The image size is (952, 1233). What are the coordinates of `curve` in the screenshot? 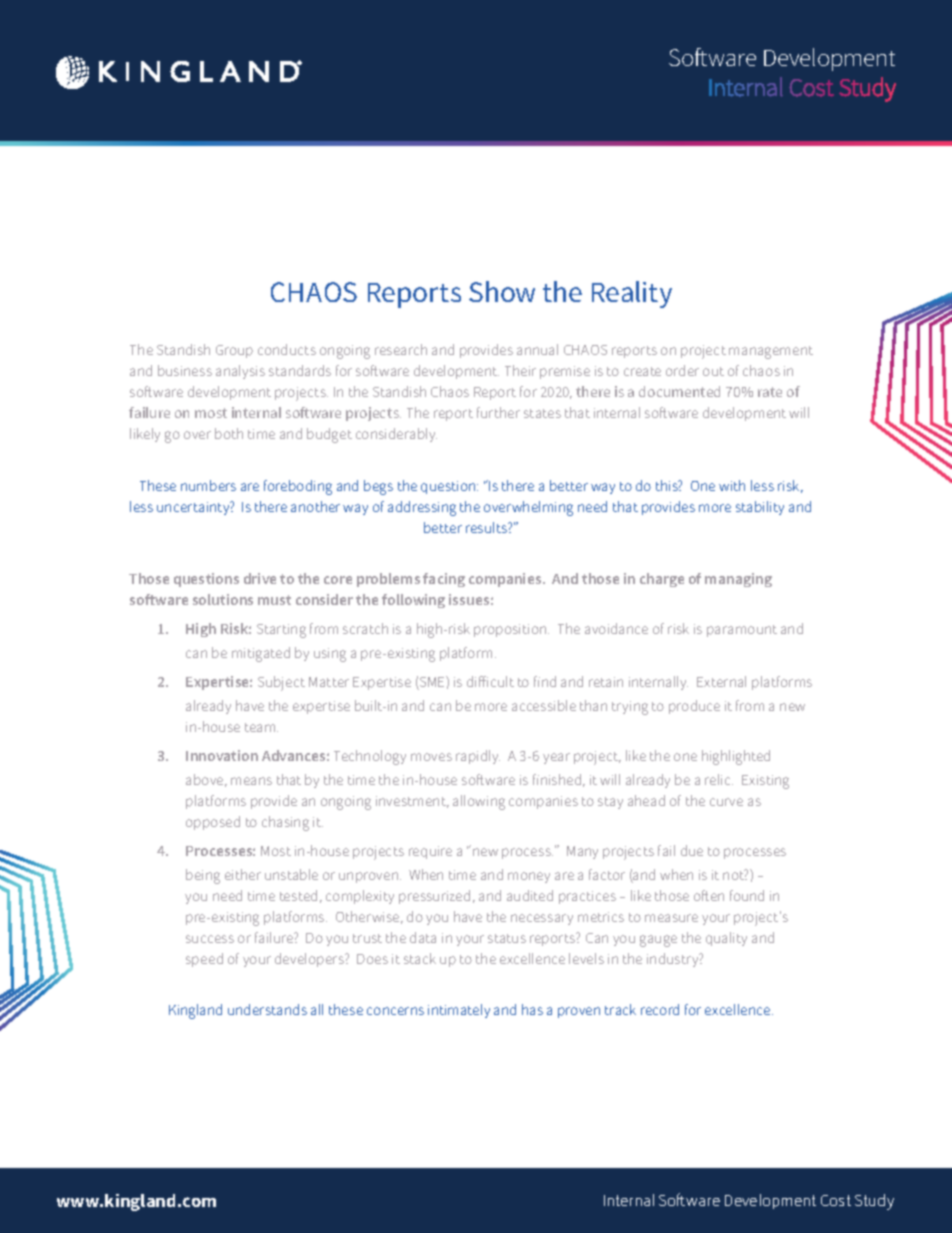 It's located at (726, 802).
